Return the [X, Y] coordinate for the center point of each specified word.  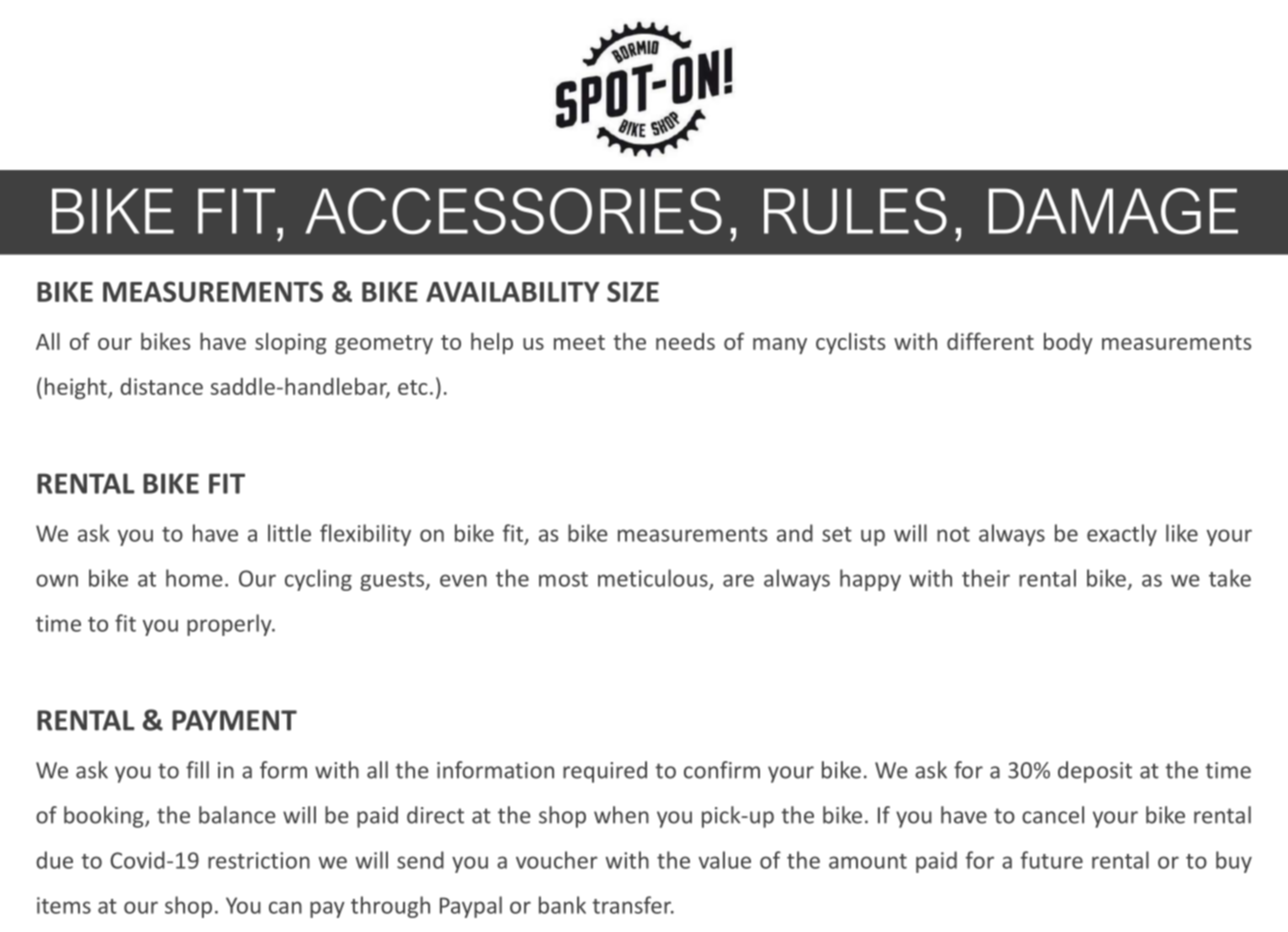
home [194, 578]
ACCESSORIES [513, 211]
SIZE [633, 291]
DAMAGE [1113, 211]
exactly [1122, 535]
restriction [259, 860]
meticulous [654, 579]
